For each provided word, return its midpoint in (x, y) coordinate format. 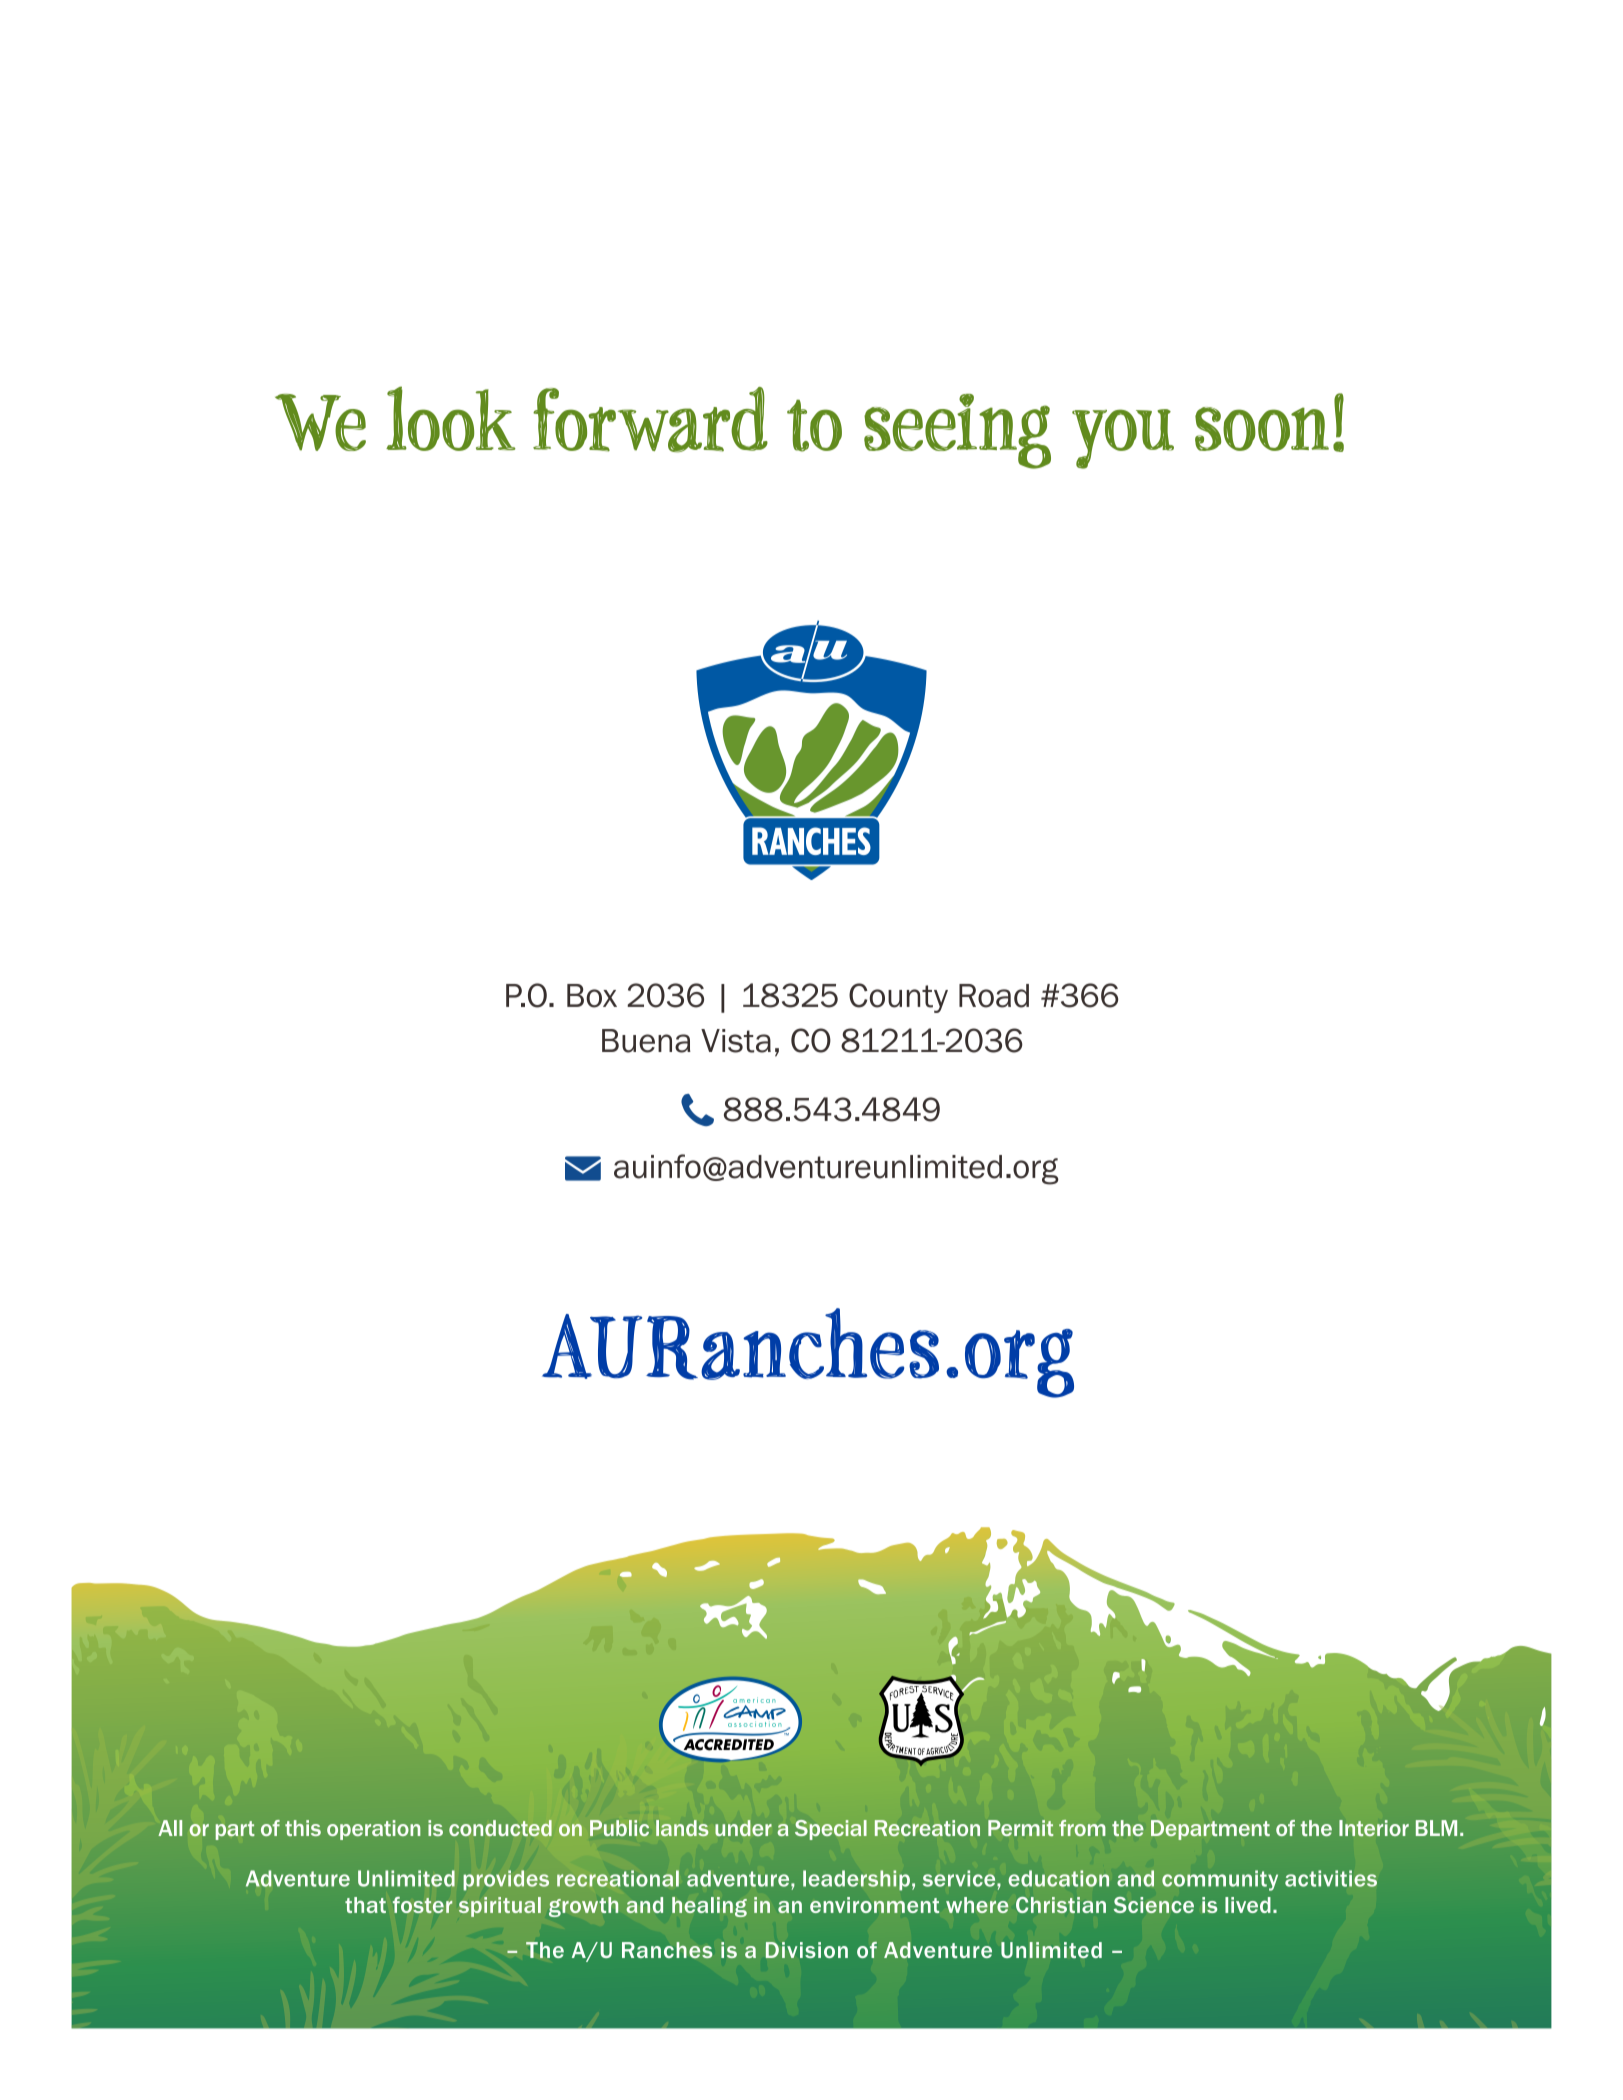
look (451, 418)
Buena (646, 1041)
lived (1248, 1905)
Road (994, 996)
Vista (736, 1041)
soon (1262, 429)
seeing (957, 431)
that (365, 1905)
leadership (856, 1880)
